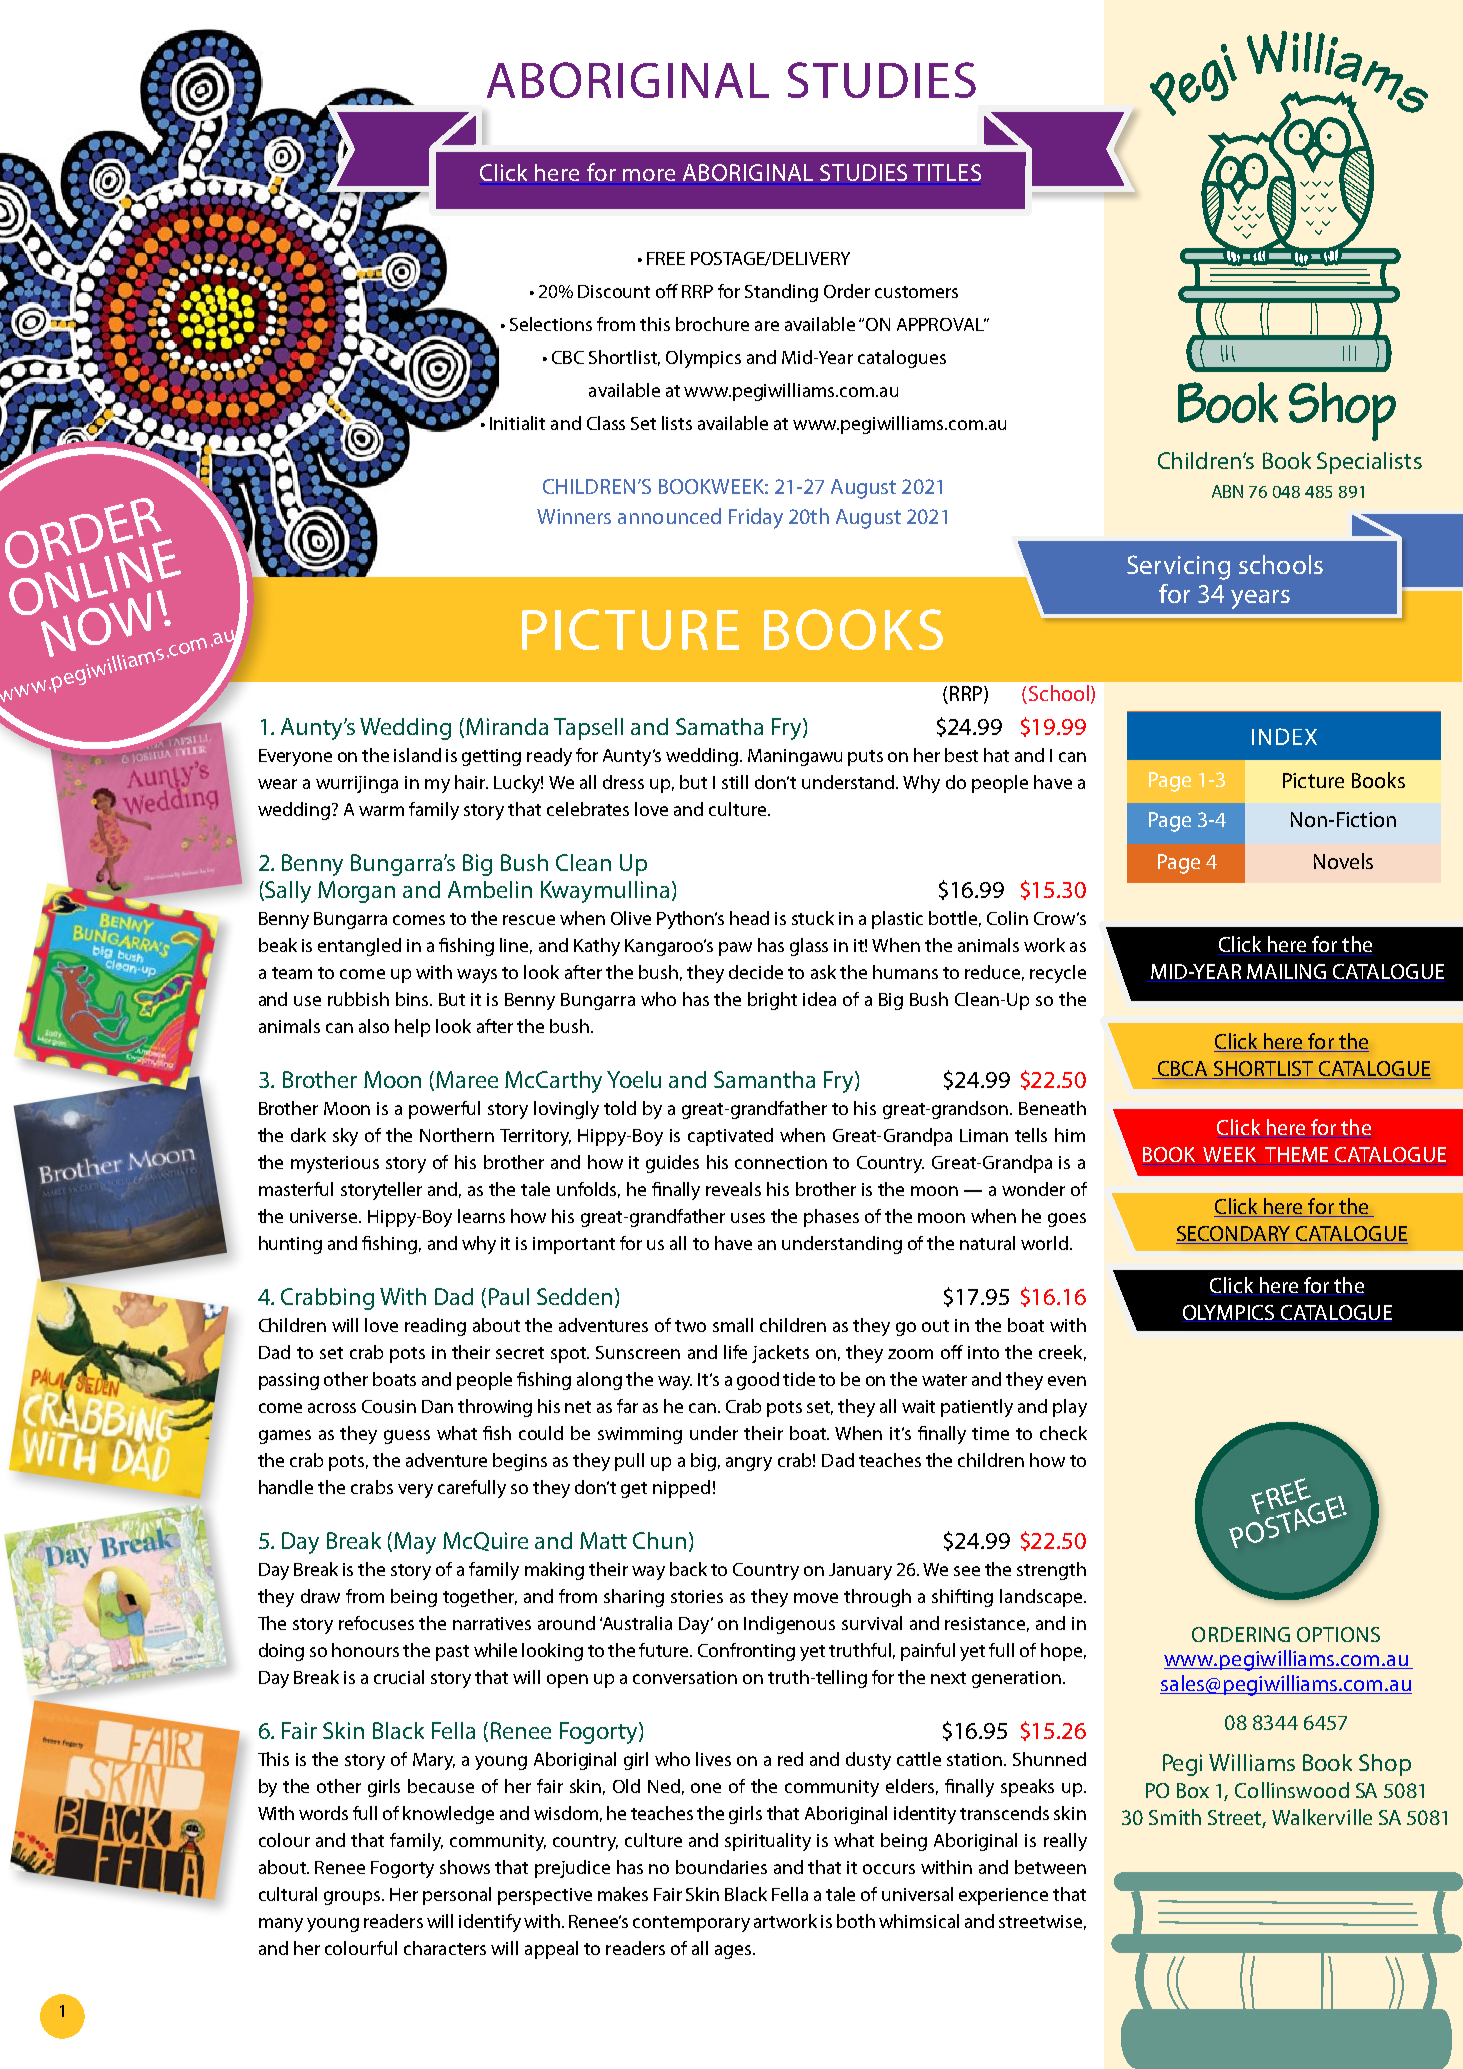 Image resolution: width=1463 pixels, height=2069 pixels. What do you see at coordinates (551, 324) in the screenshot?
I see `Selections` at bounding box center [551, 324].
